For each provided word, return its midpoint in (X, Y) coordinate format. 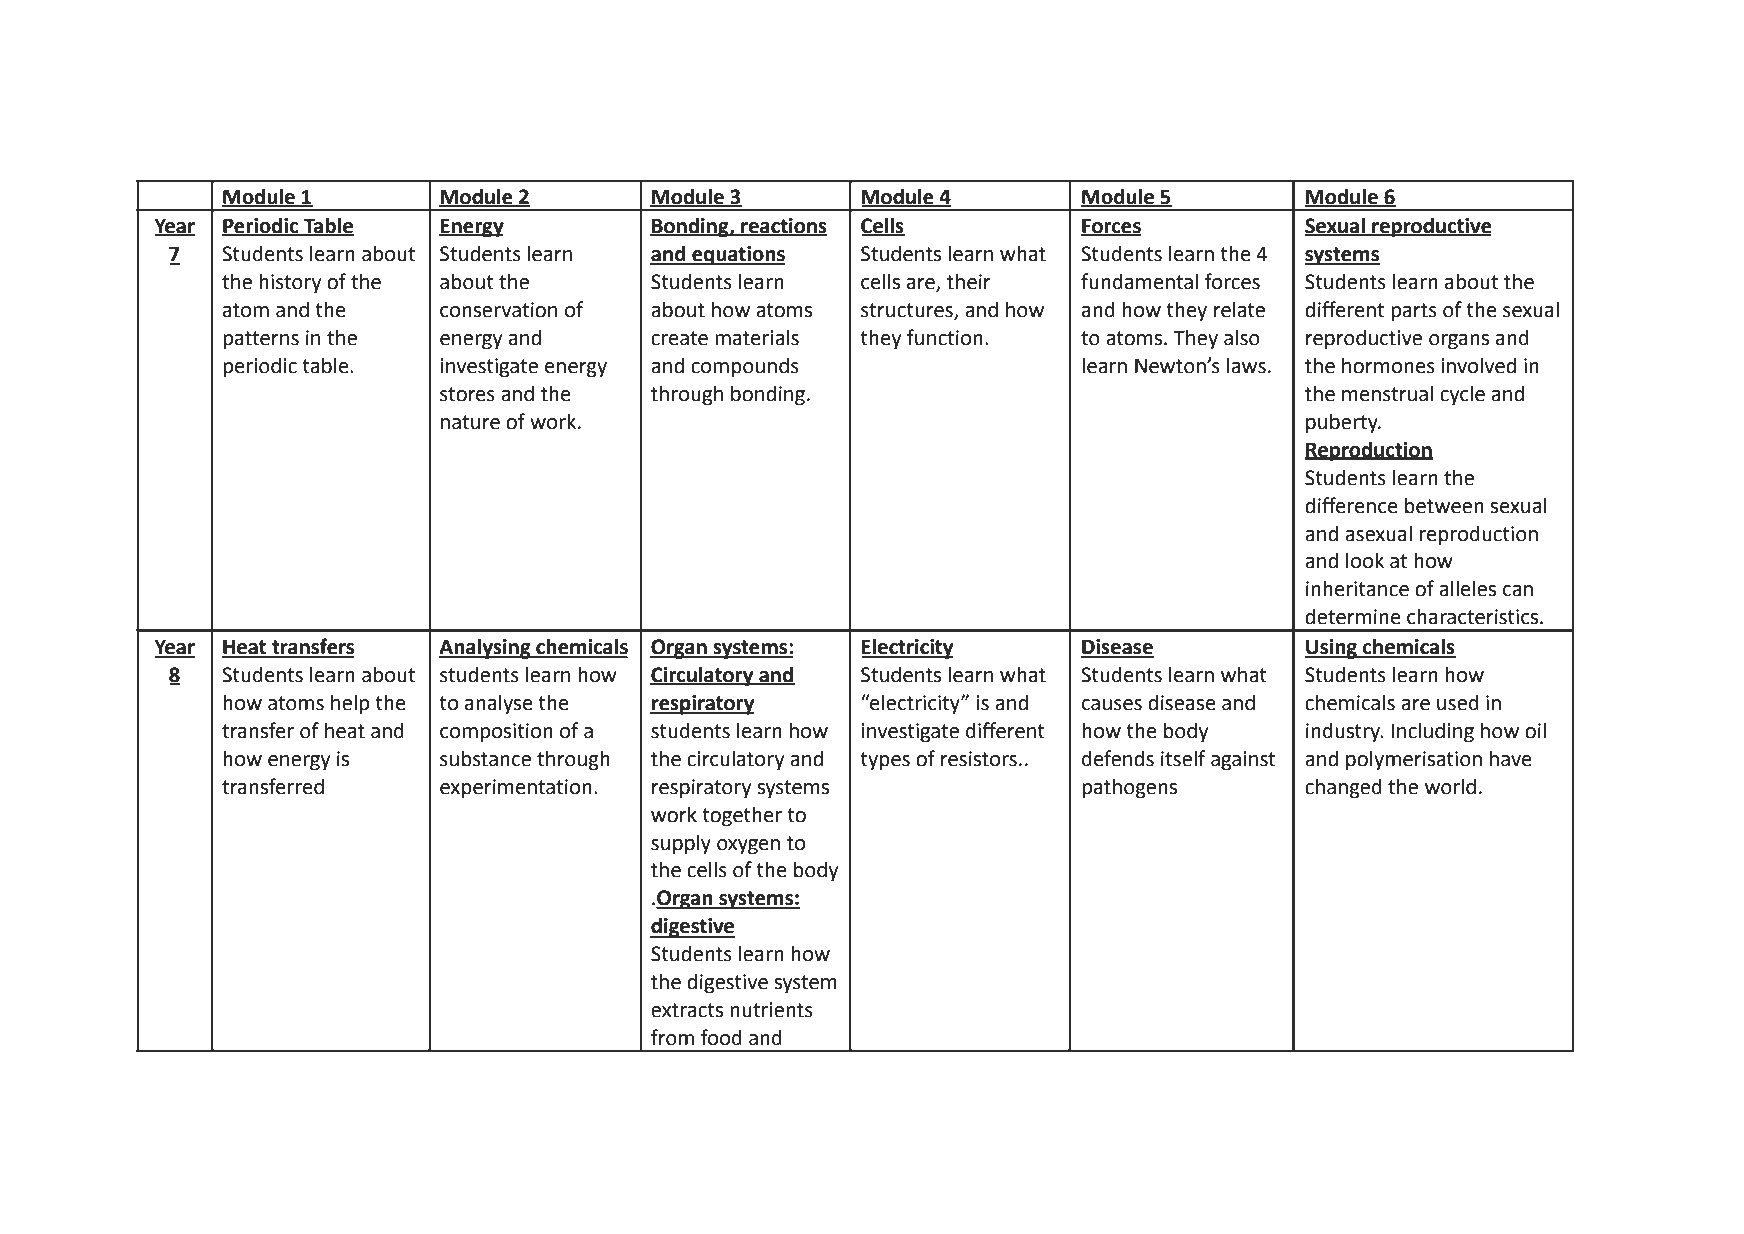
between (1444, 505)
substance (485, 758)
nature (470, 422)
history (290, 283)
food (721, 1037)
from (672, 1037)
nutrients (771, 1010)
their (969, 281)
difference (1351, 505)
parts (1414, 312)
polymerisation (1414, 760)
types (885, 761)
